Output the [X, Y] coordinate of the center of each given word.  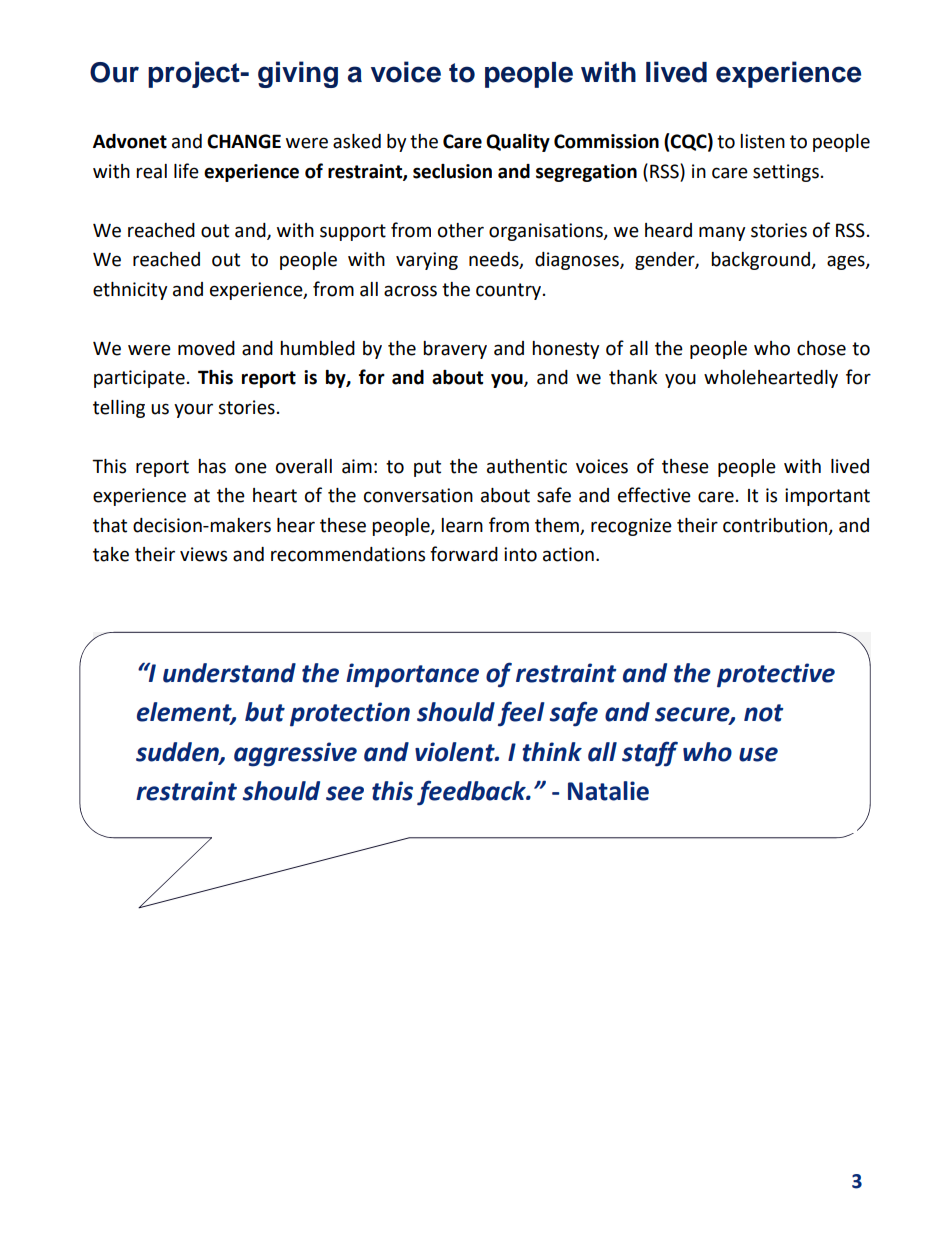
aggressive [295, 754]
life [186, 171]
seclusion [452, 171]
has [212, 466]
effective [654, 495]
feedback [472, 793]
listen [762, 141]
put [427, 468]
